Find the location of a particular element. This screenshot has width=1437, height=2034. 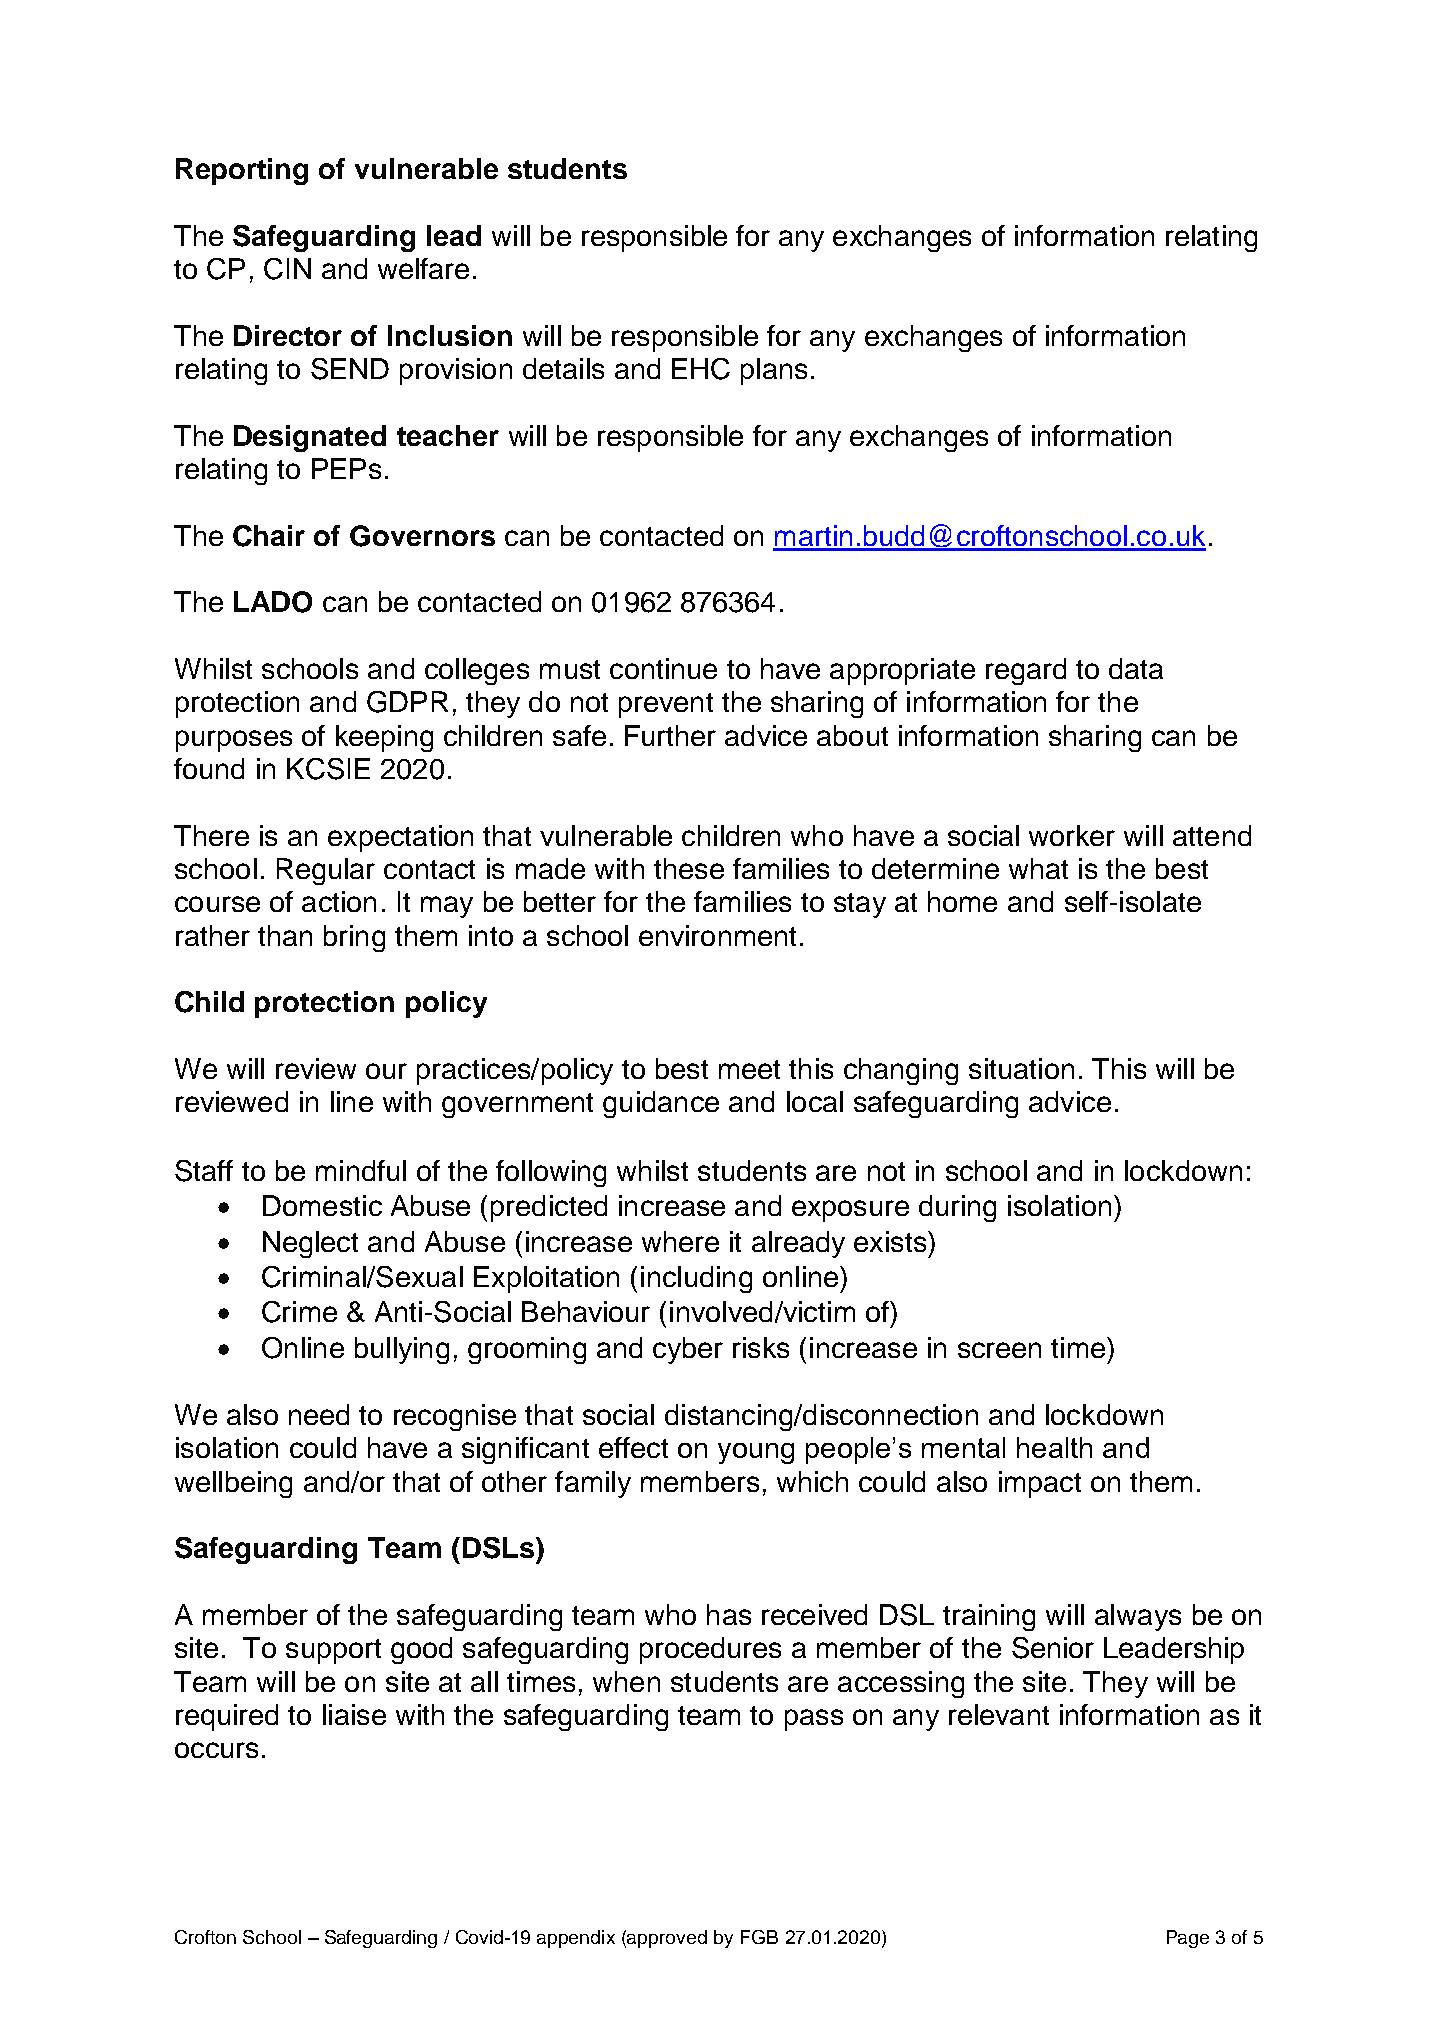

plans is located at coordinates (774, 371).
